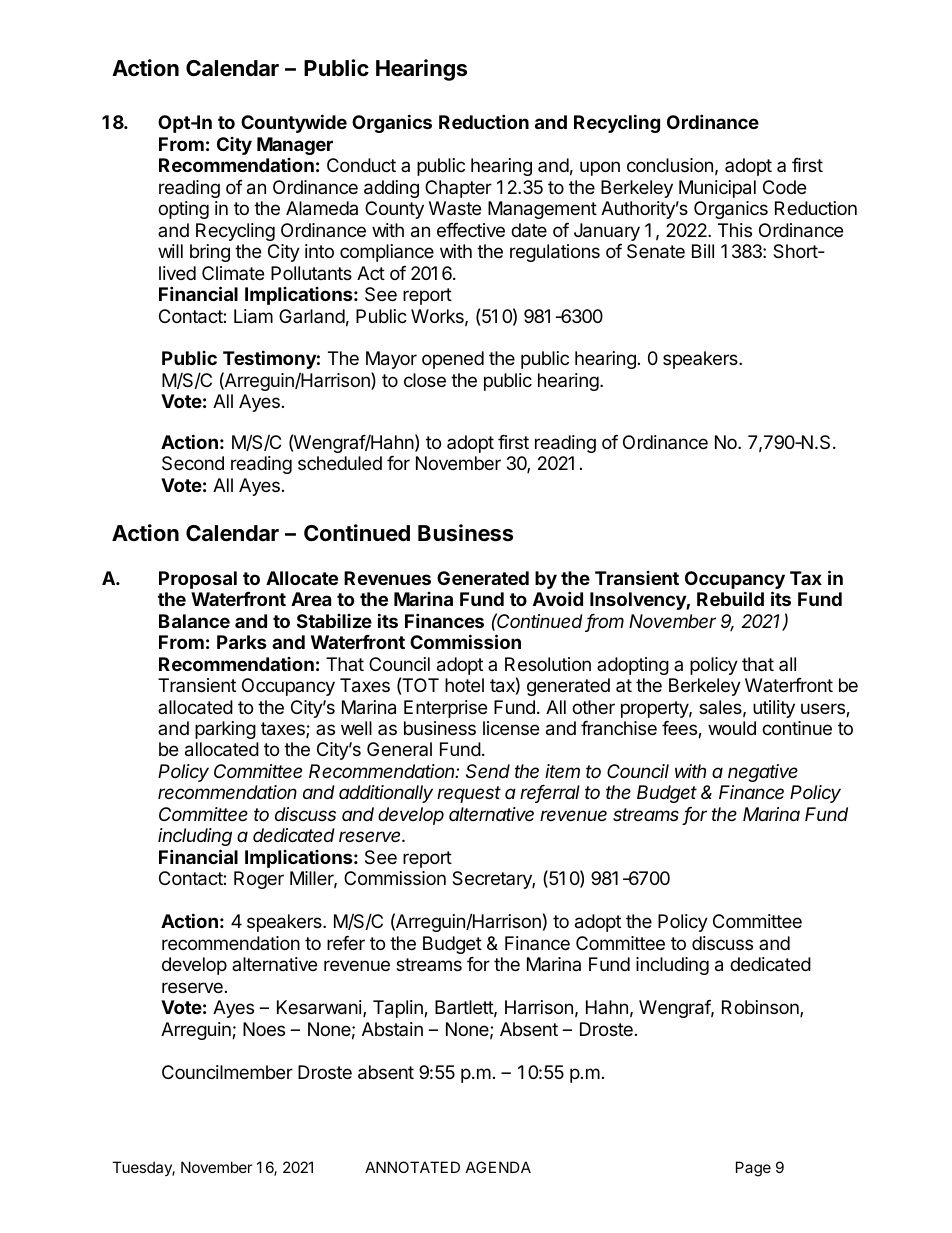  Describe the element at coordinates (498, 1167) in the image. I see `AGENDA` at that location.
